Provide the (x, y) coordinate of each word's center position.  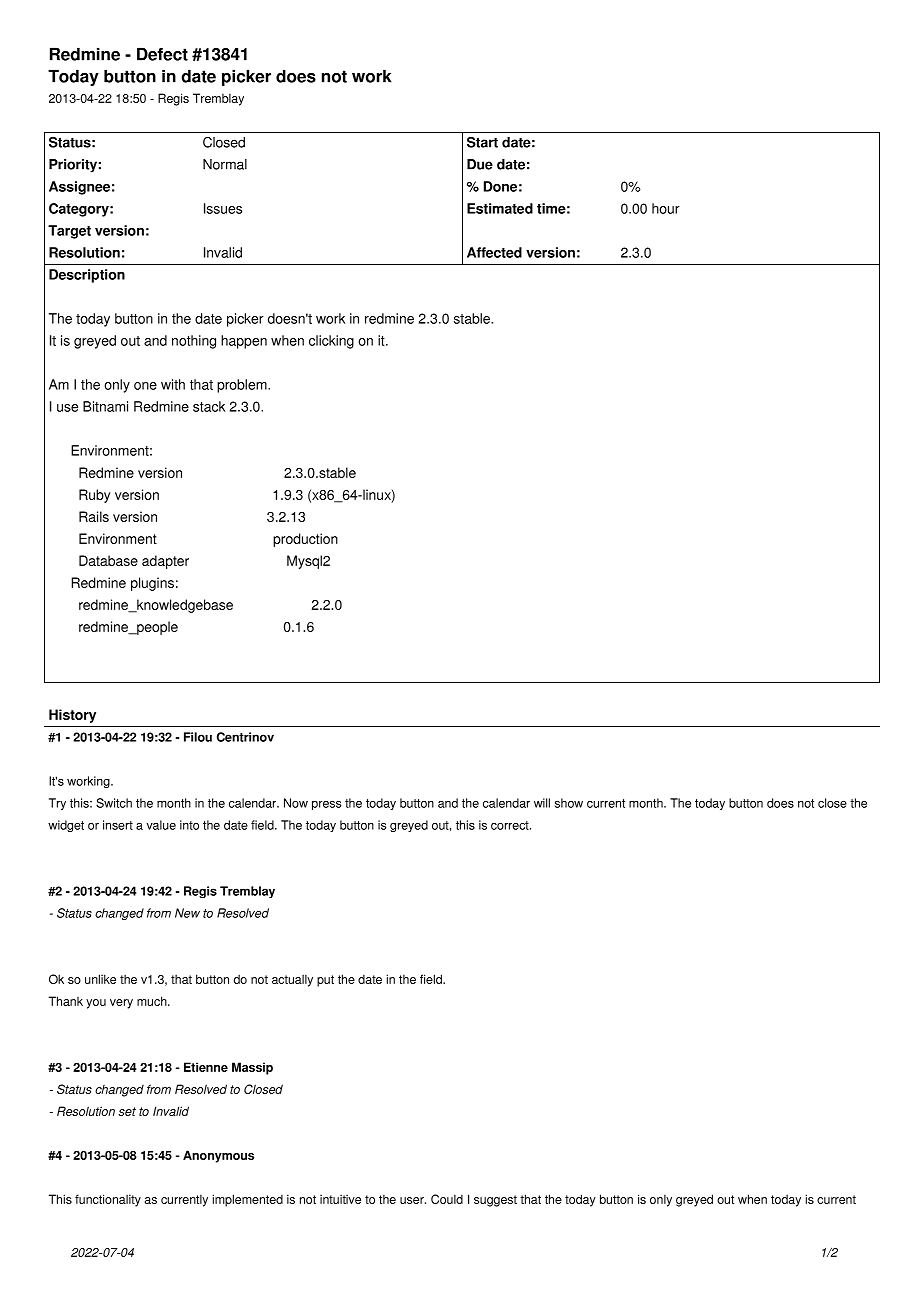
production (305, 540)
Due (480, 164)
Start (482, 142)
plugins (152, 584)
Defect (162, 54)
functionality (108, 1200)
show (569, 803)
